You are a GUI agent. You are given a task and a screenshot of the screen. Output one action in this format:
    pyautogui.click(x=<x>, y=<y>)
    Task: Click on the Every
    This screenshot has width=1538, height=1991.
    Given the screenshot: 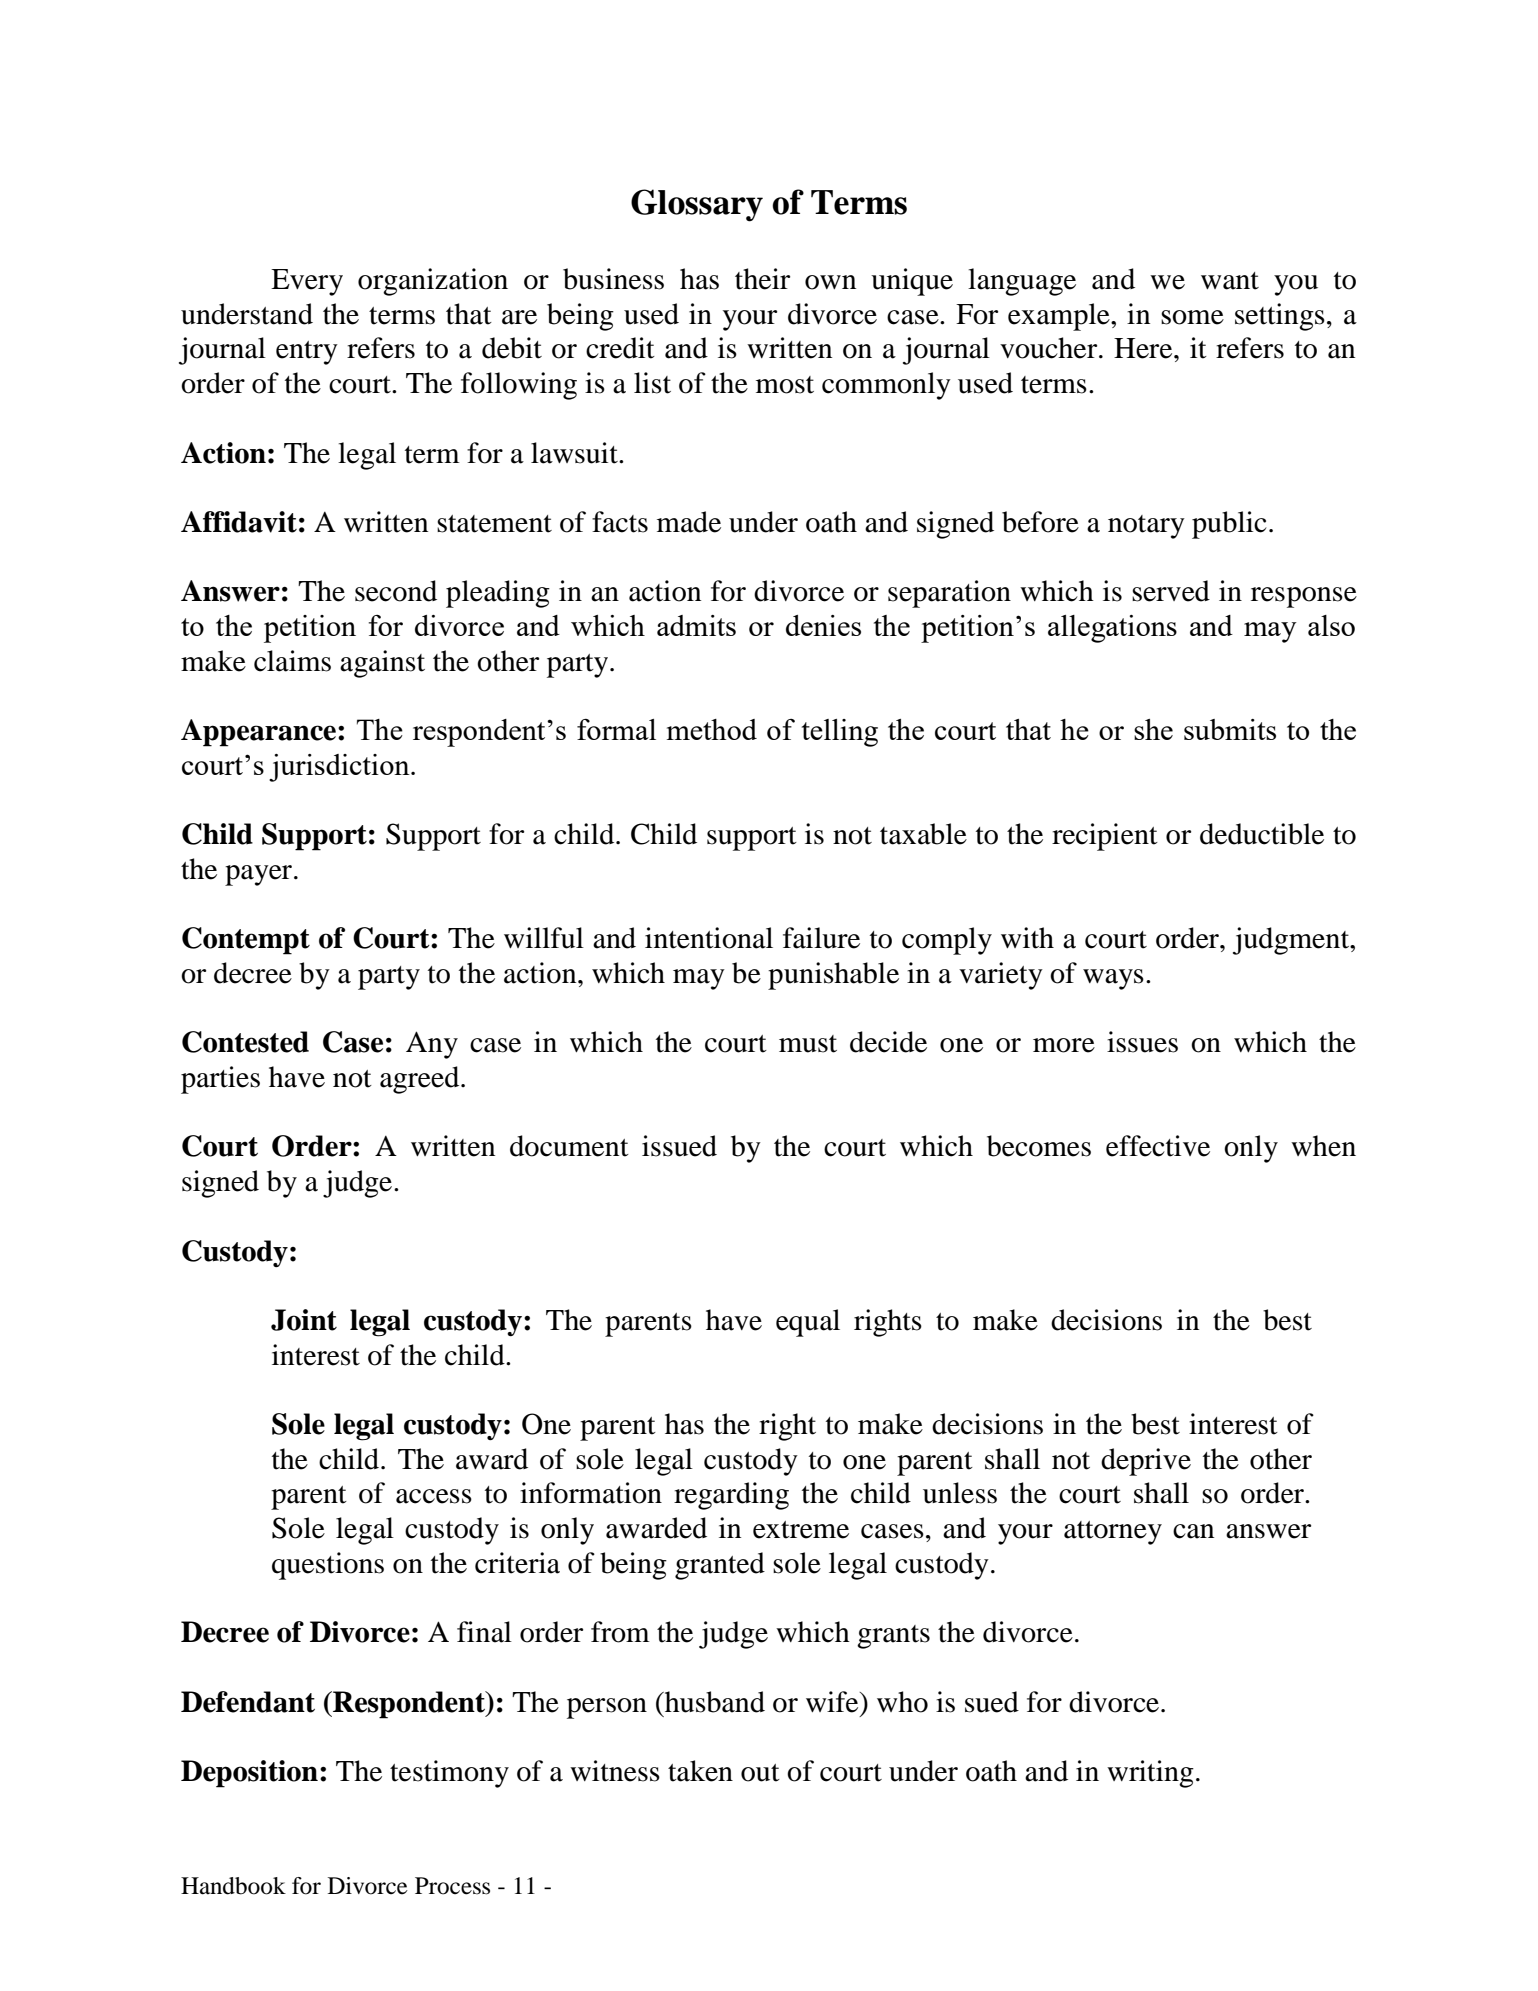 What is the action you would take?
    pyautogui.click(x=307, y=282)
